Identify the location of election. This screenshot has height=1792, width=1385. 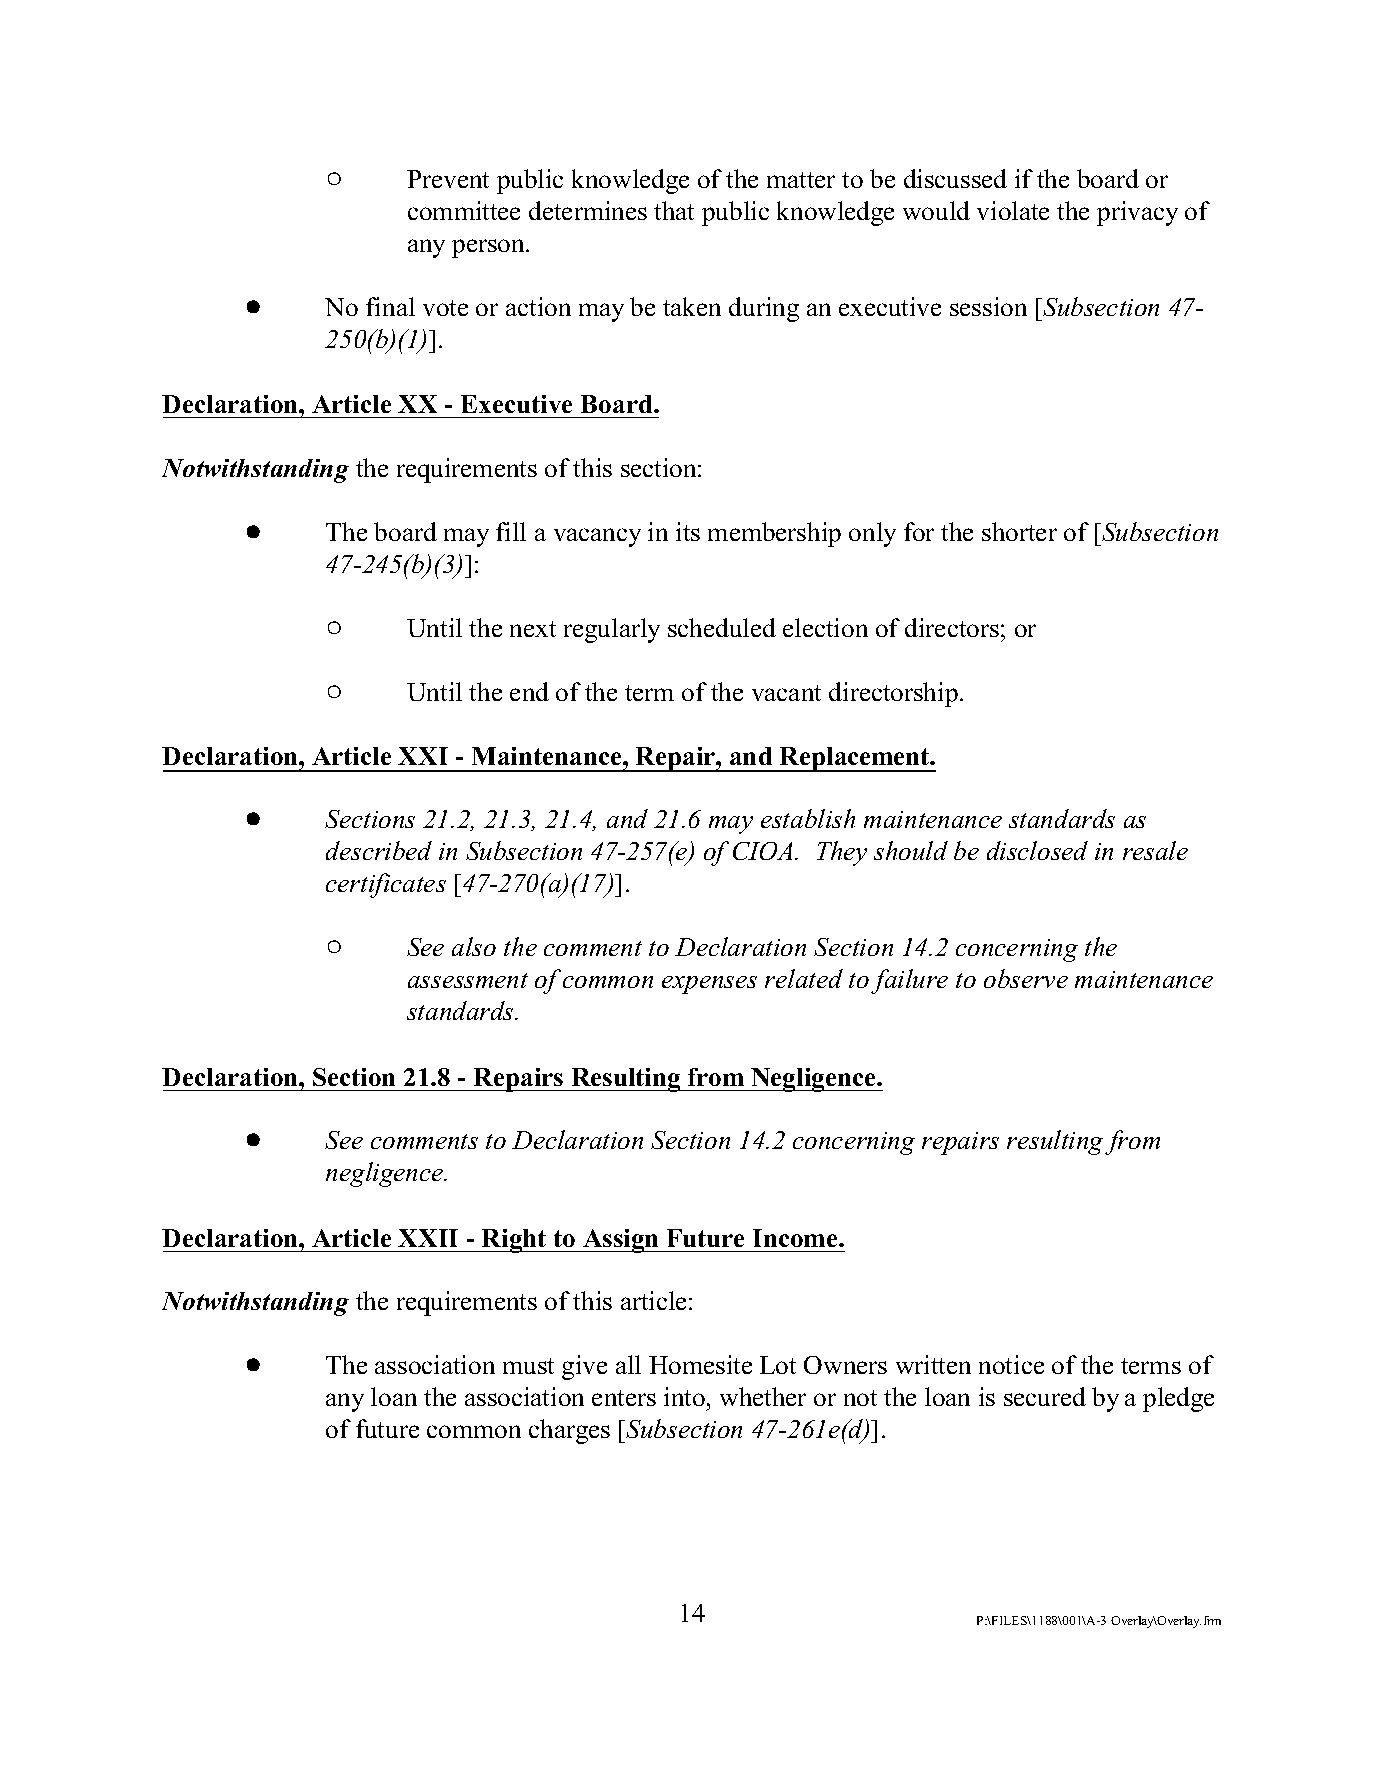
(825, 627).
